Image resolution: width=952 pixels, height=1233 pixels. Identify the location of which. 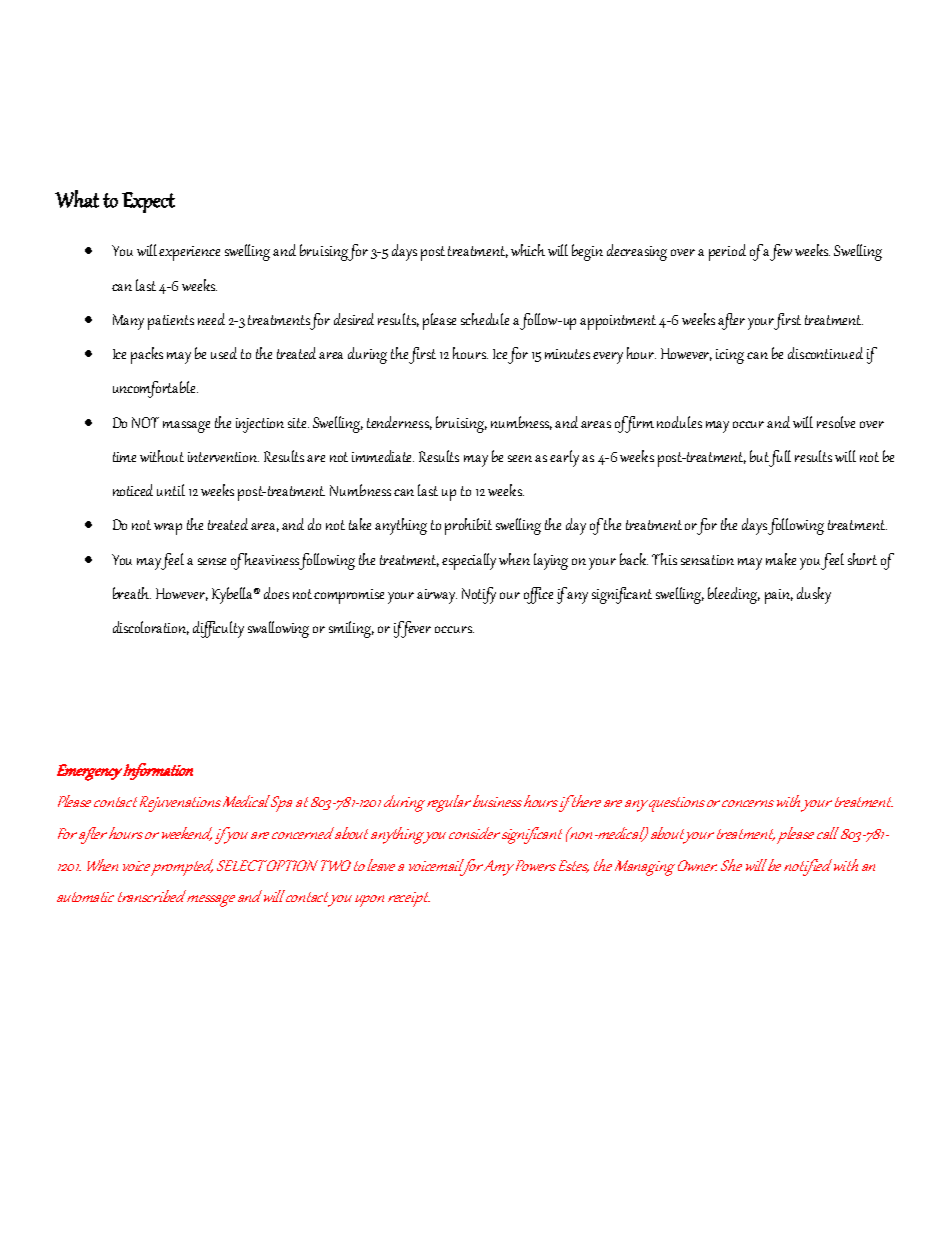
(528, 250).
